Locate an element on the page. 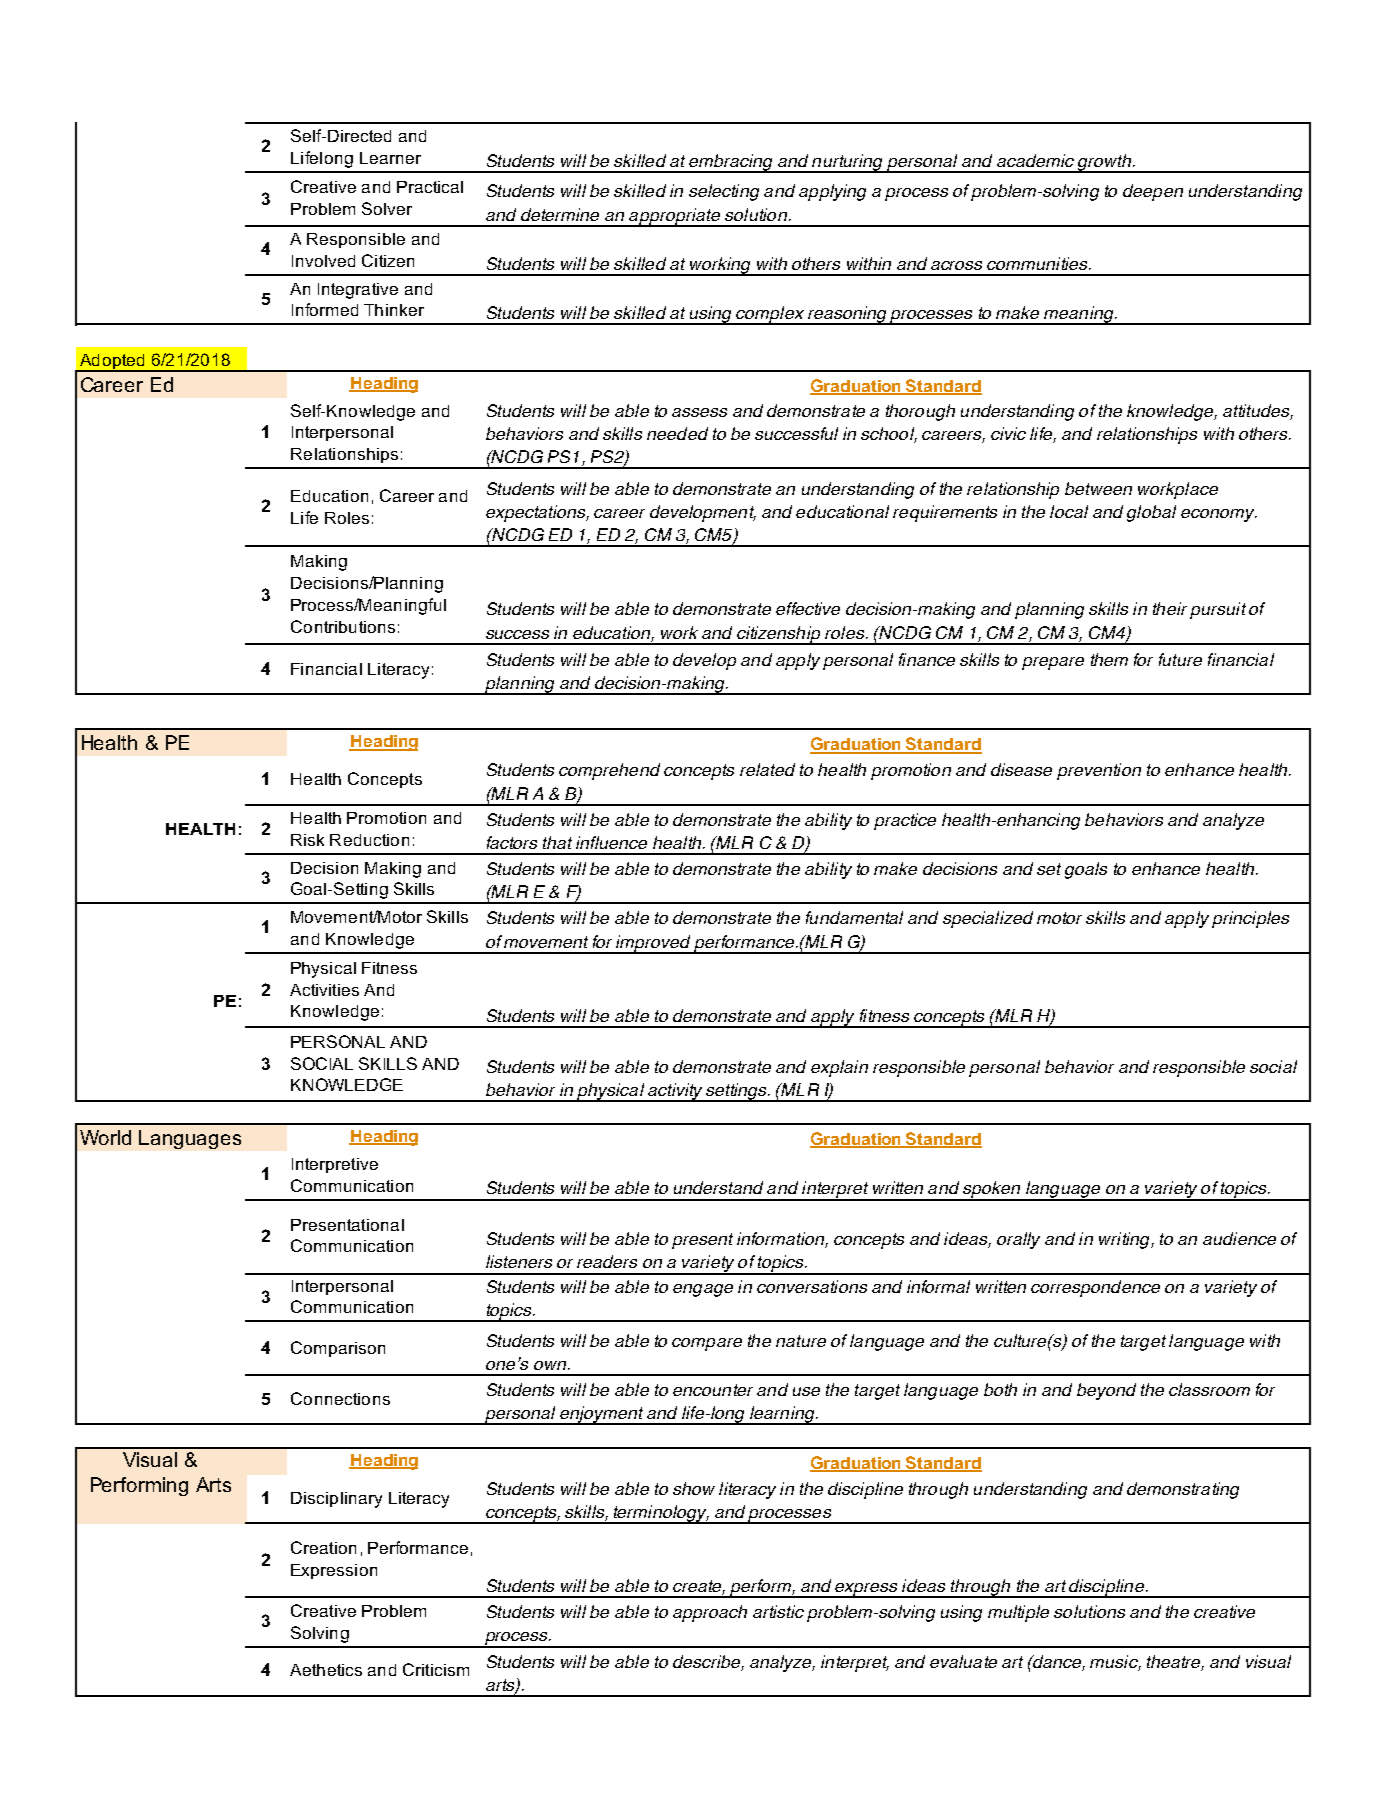 Image resolution: width=1388 pixels, height=1796 pixels. activity is located at coordinates (675, 1092).
